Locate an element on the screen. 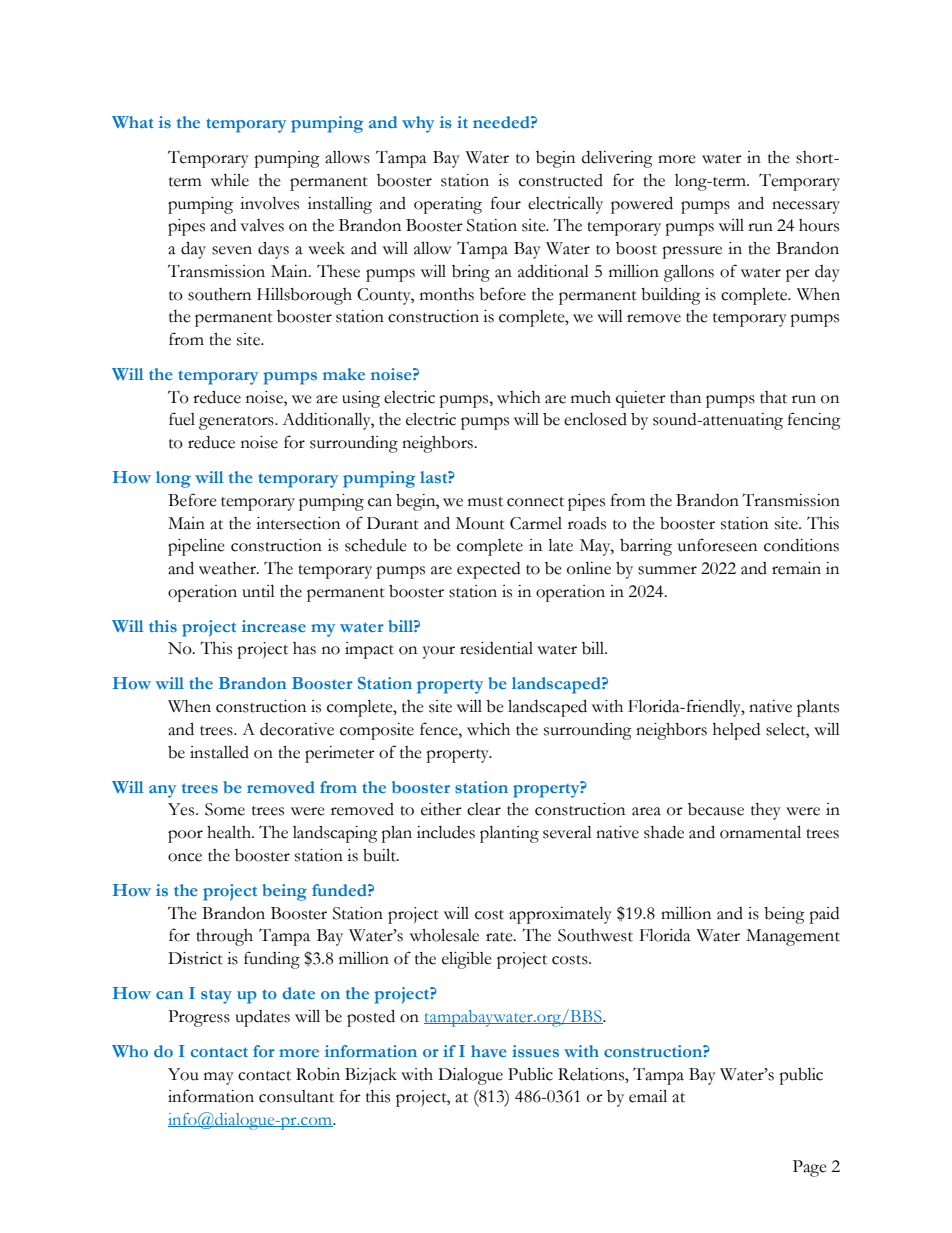 The height and width of the screenshot is (1233, 952). necessary is located at coordinates (806, 207).
